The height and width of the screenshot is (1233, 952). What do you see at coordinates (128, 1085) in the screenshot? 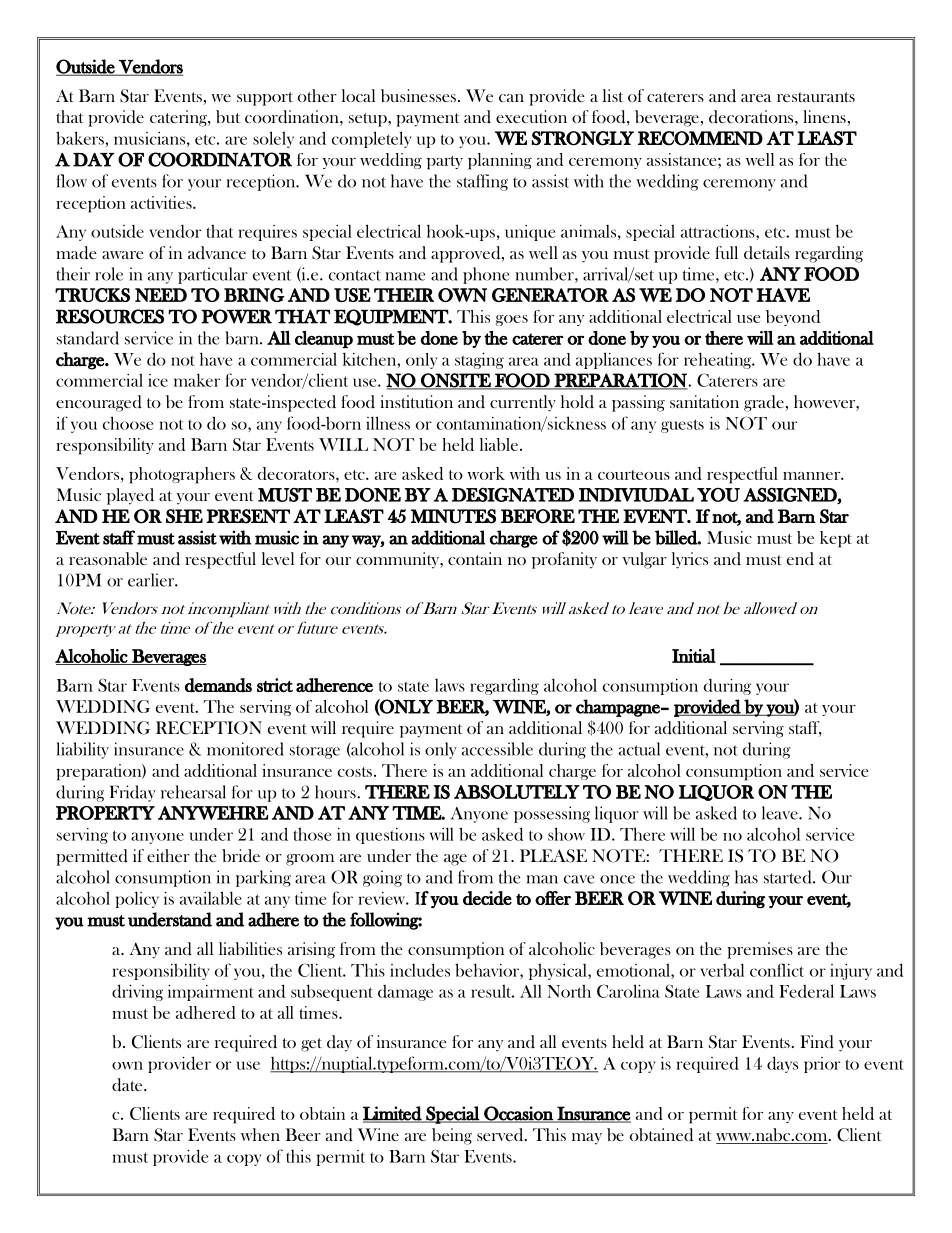
I see `date` at bounding box center [128, 1085].
